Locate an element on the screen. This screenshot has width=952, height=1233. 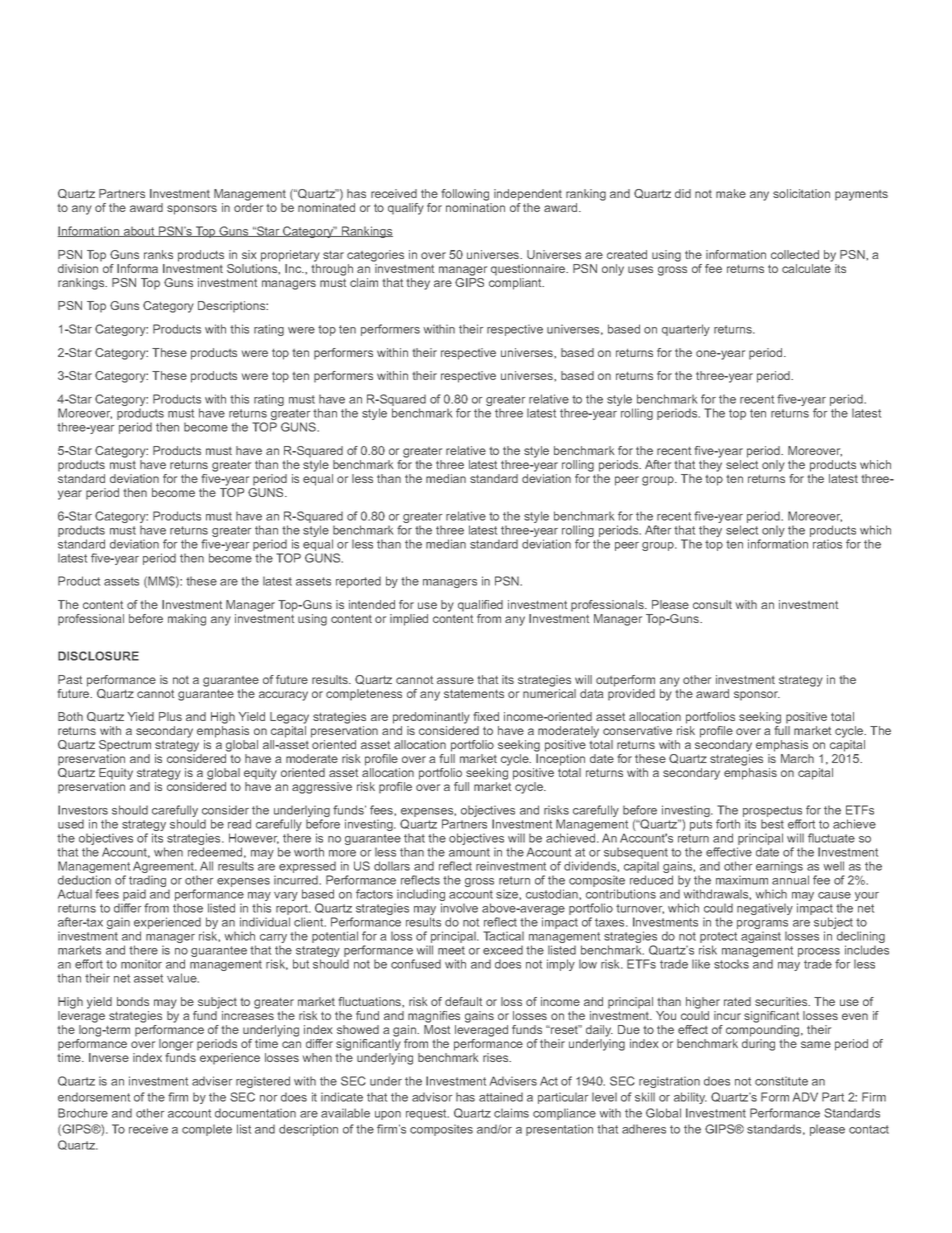
attained is located at coordinates (501, 1097).
